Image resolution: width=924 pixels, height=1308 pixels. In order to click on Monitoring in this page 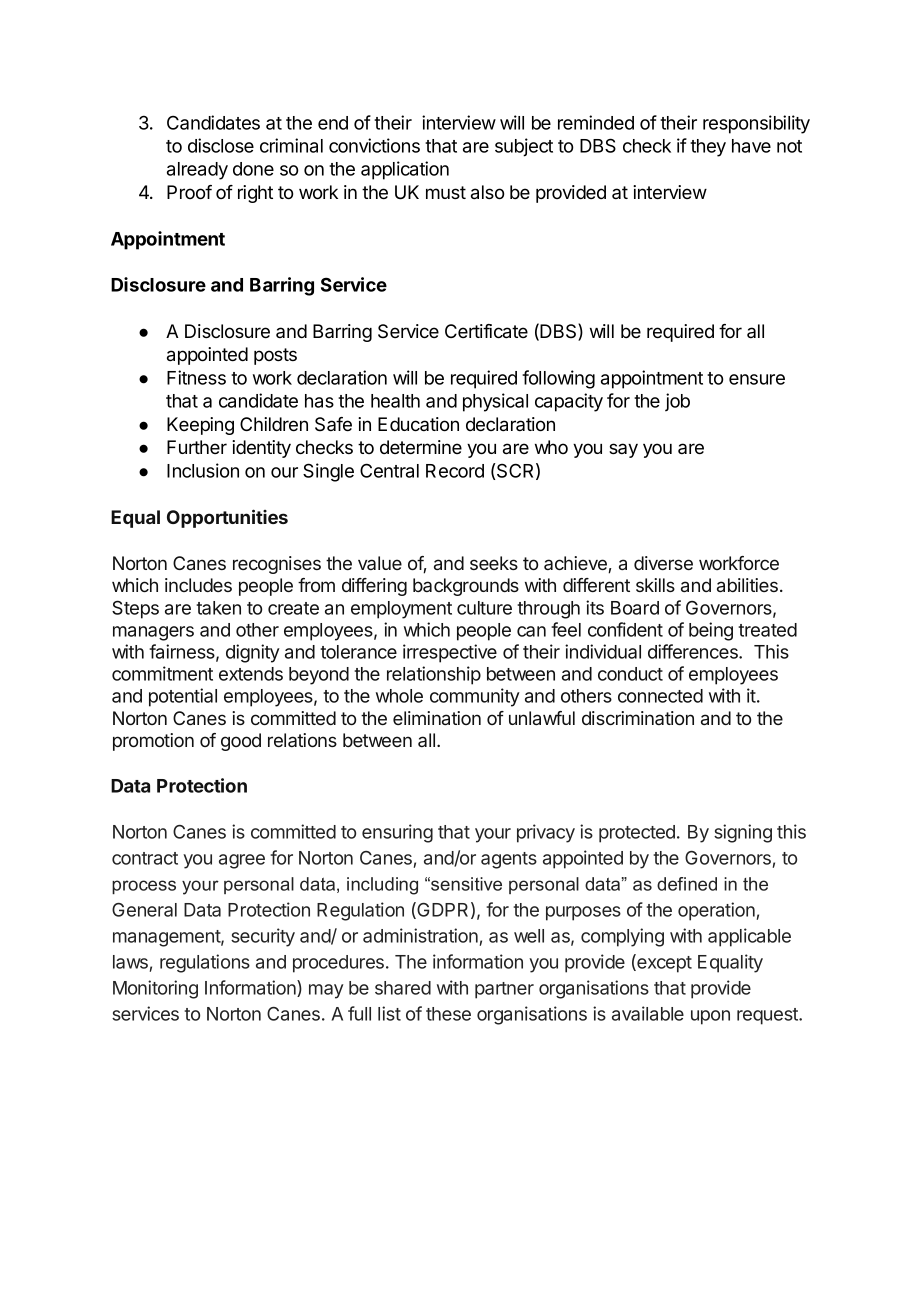, I will do `click(155, 989)`.
